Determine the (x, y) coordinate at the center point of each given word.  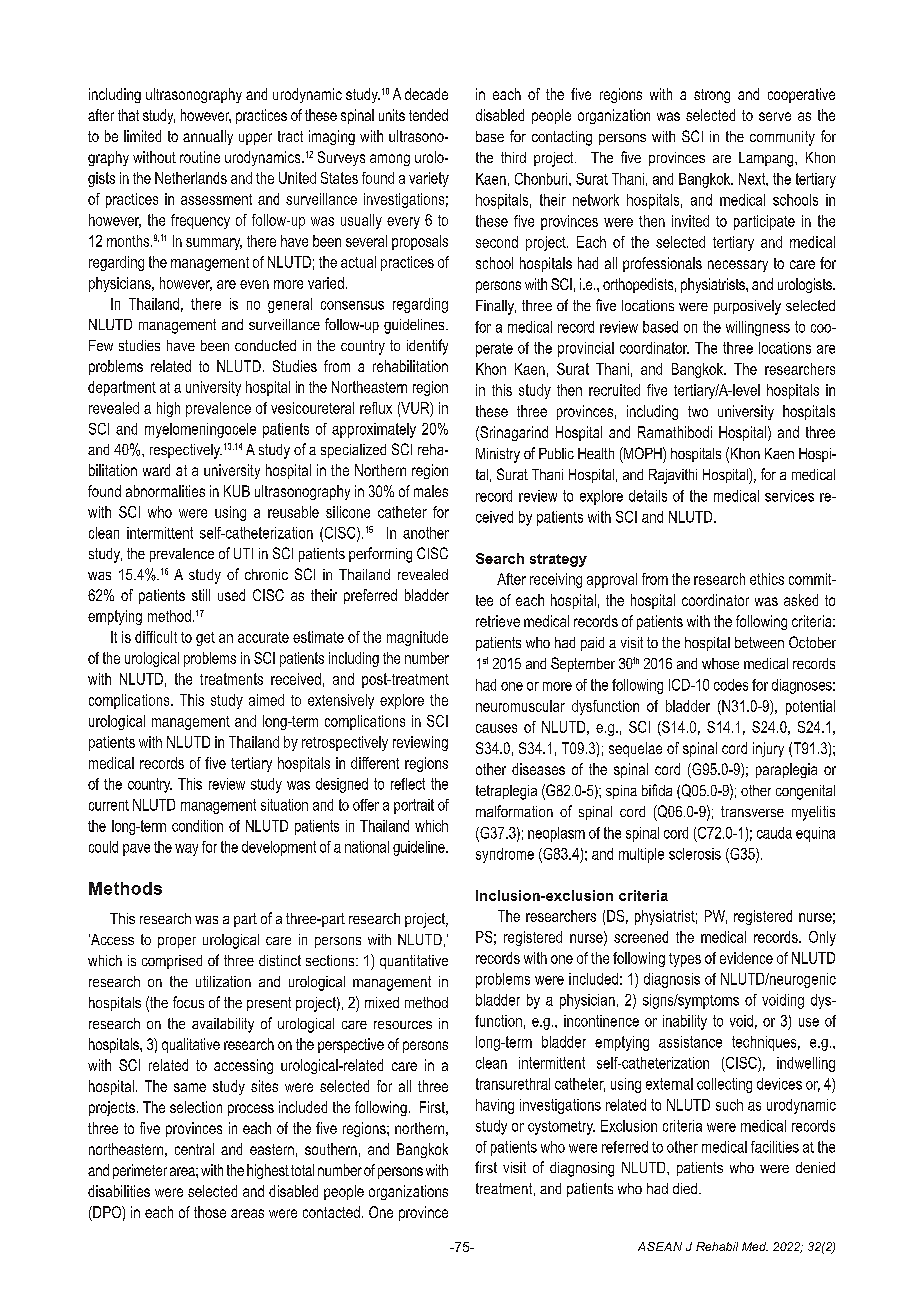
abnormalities (165, 491)
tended (428, 115)
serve (775, 116)
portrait (414, 806)
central (194, 1149)
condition (197, 826)
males (431, 491)
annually (208, 137)
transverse (752, 811)
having (495, 1106)
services (789, 496)
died (685, 1188)
